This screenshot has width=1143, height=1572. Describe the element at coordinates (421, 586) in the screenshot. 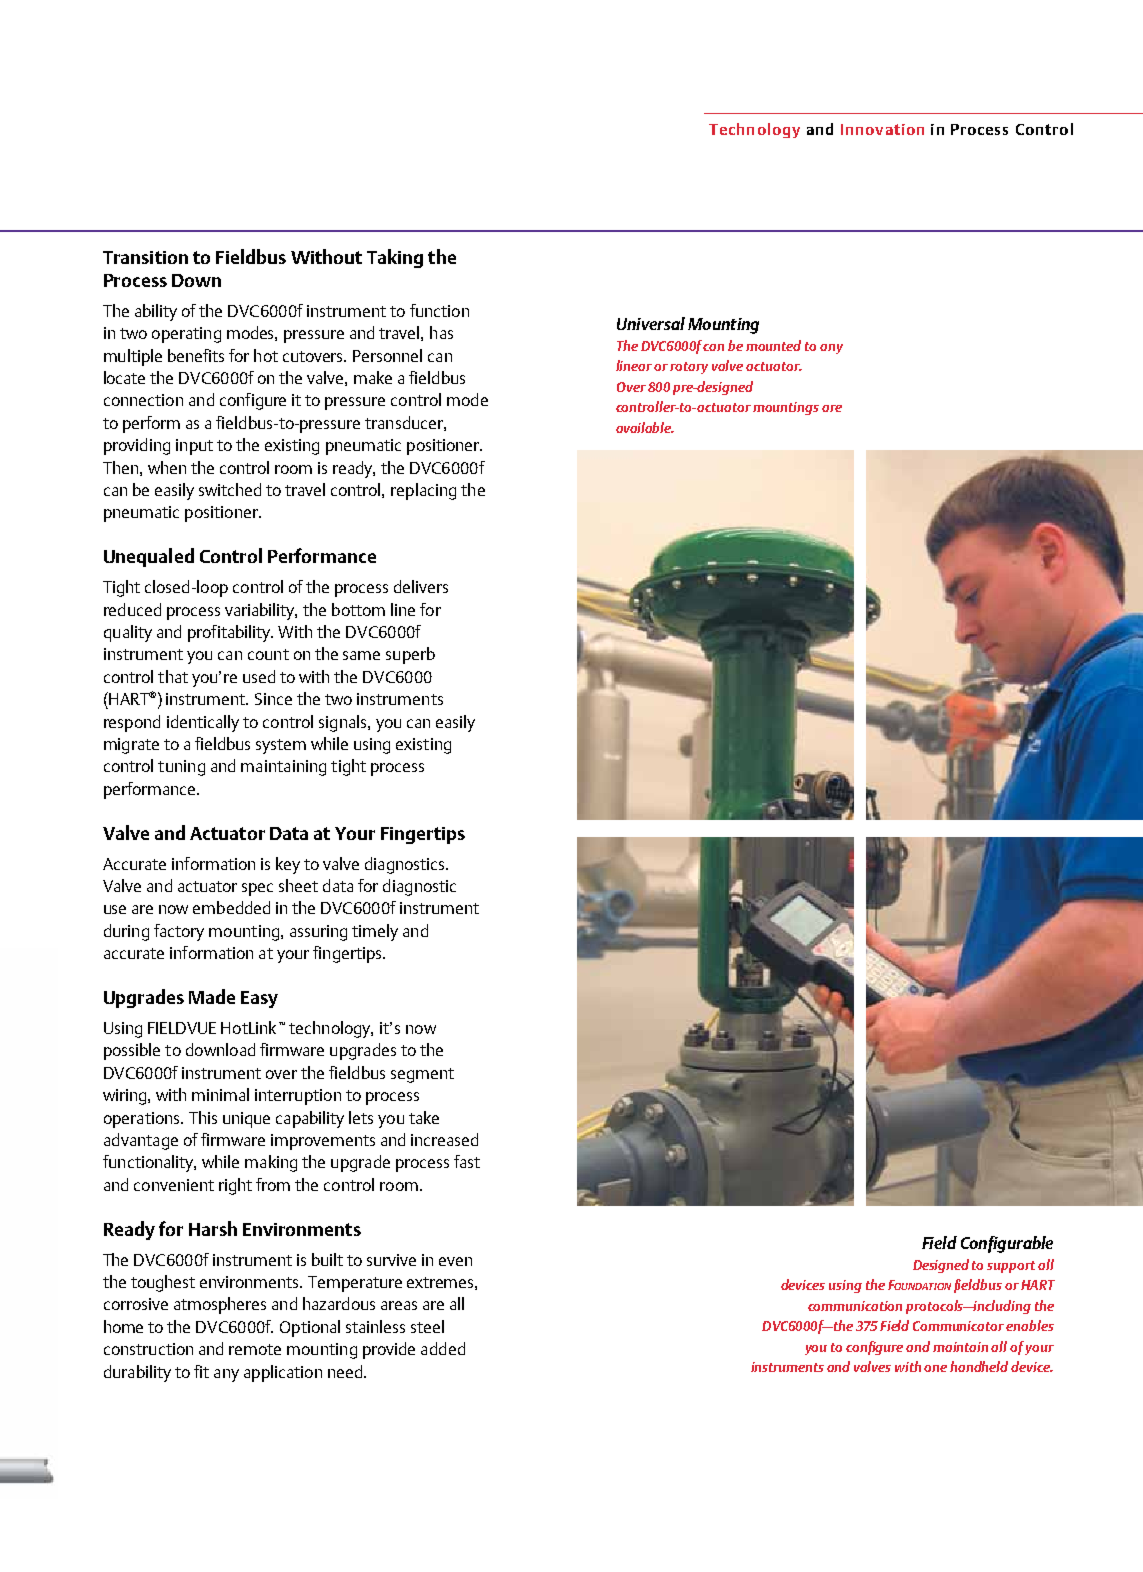

I see `delivers` at that location.
